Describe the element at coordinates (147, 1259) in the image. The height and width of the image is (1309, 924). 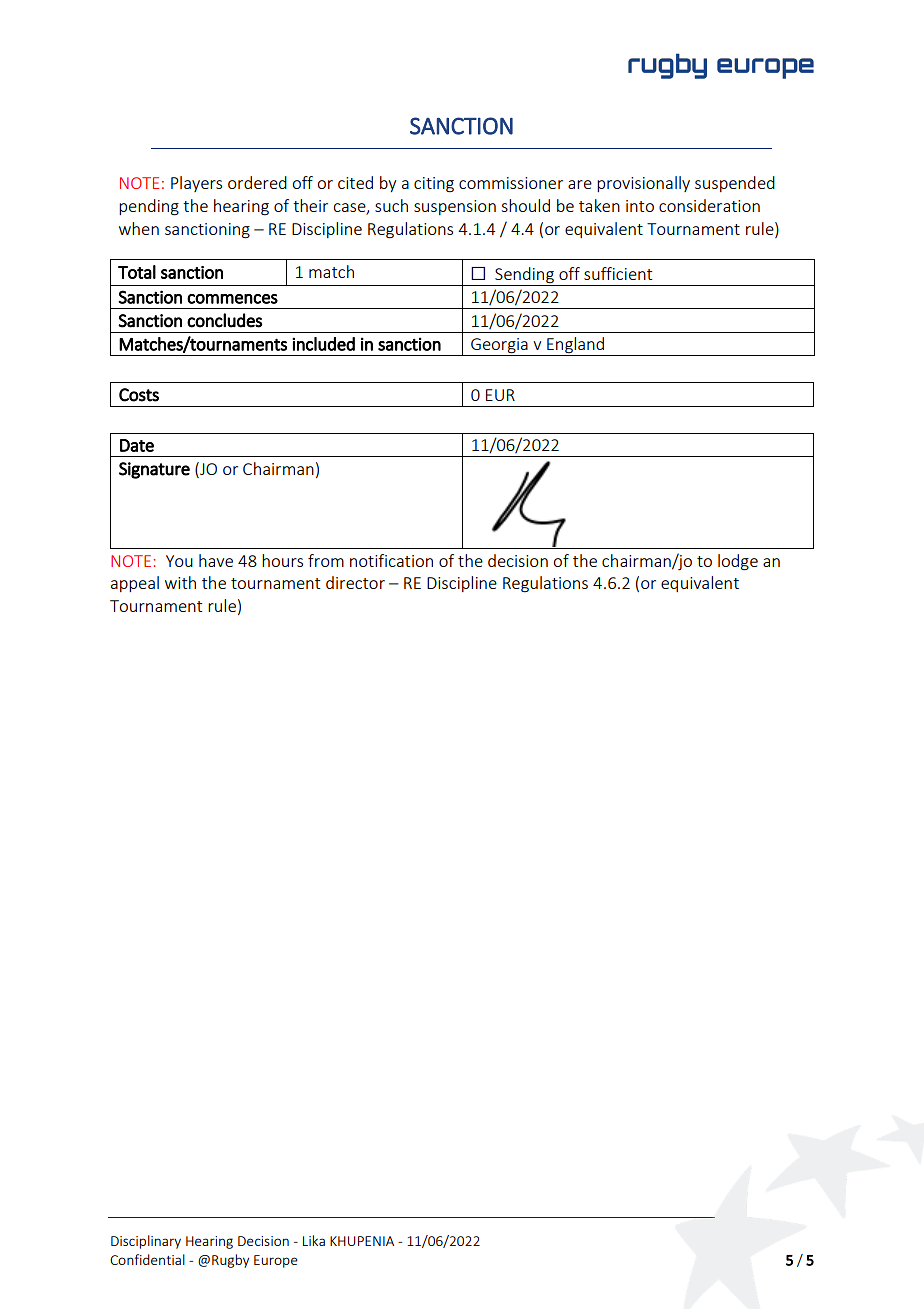
I see `Confidential` at that location.
